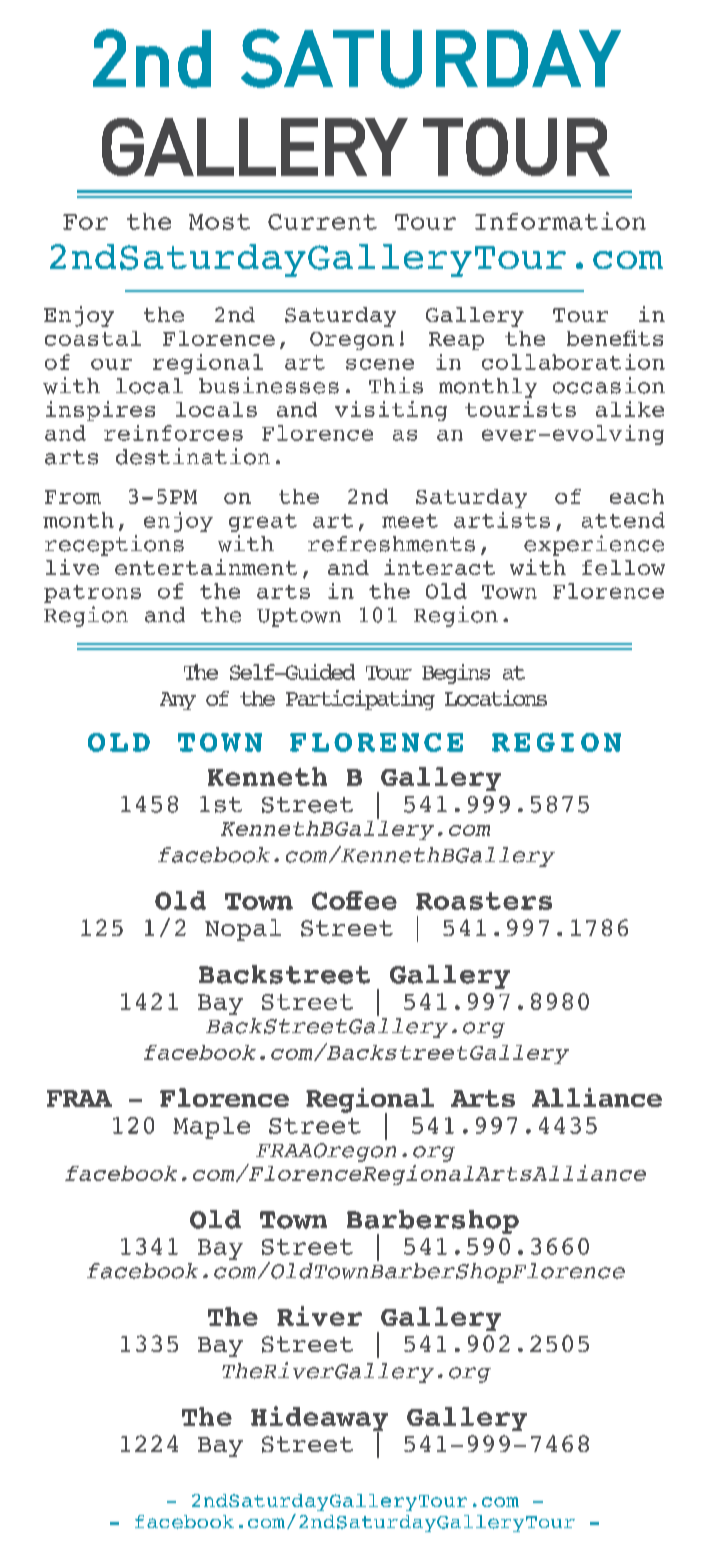 This document has height=1568, width=709. I want to click on Most, so click(219, 222).
